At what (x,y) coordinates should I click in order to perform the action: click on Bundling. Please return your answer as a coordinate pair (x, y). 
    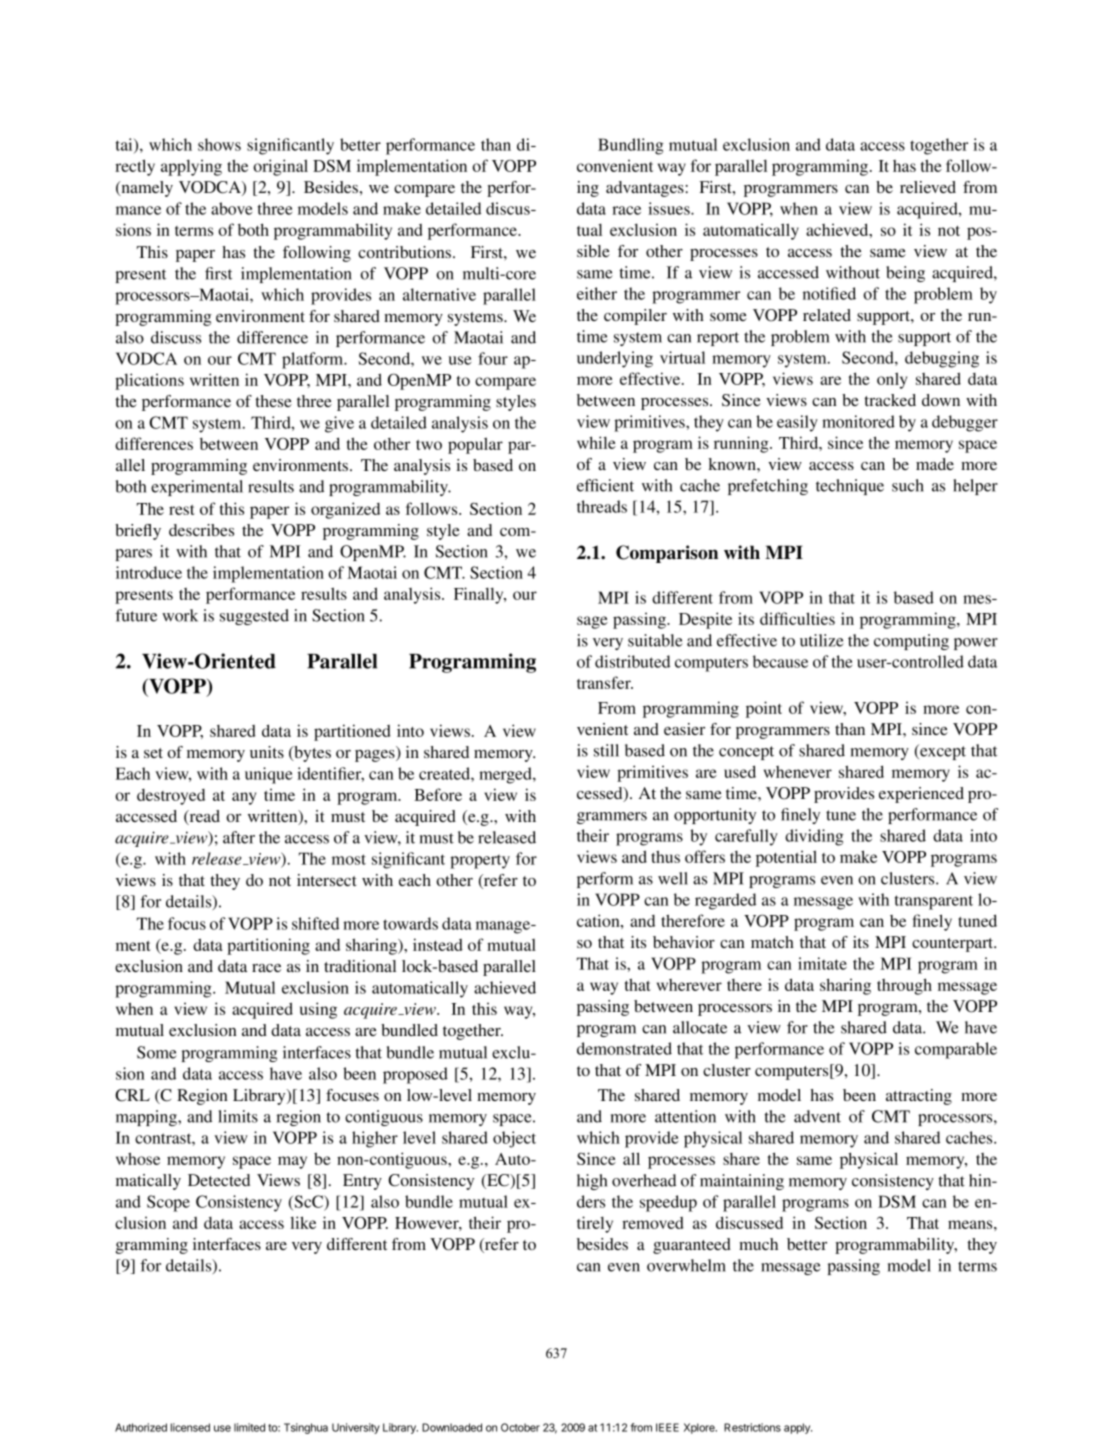
    Looking at the image, I should click on (631, 146).
